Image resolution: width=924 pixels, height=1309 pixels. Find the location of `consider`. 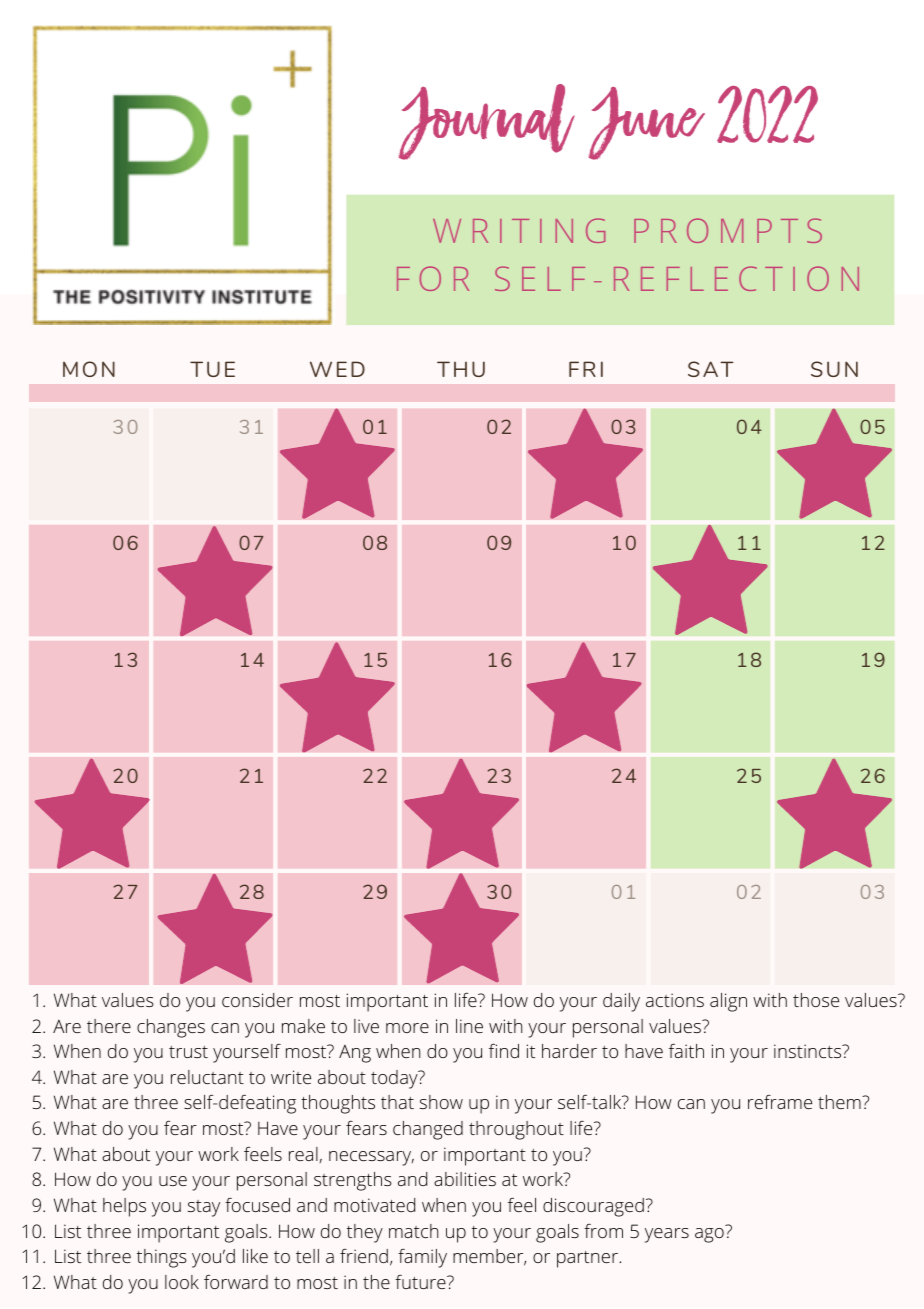

consider is located at coordinates (257, 1000).
